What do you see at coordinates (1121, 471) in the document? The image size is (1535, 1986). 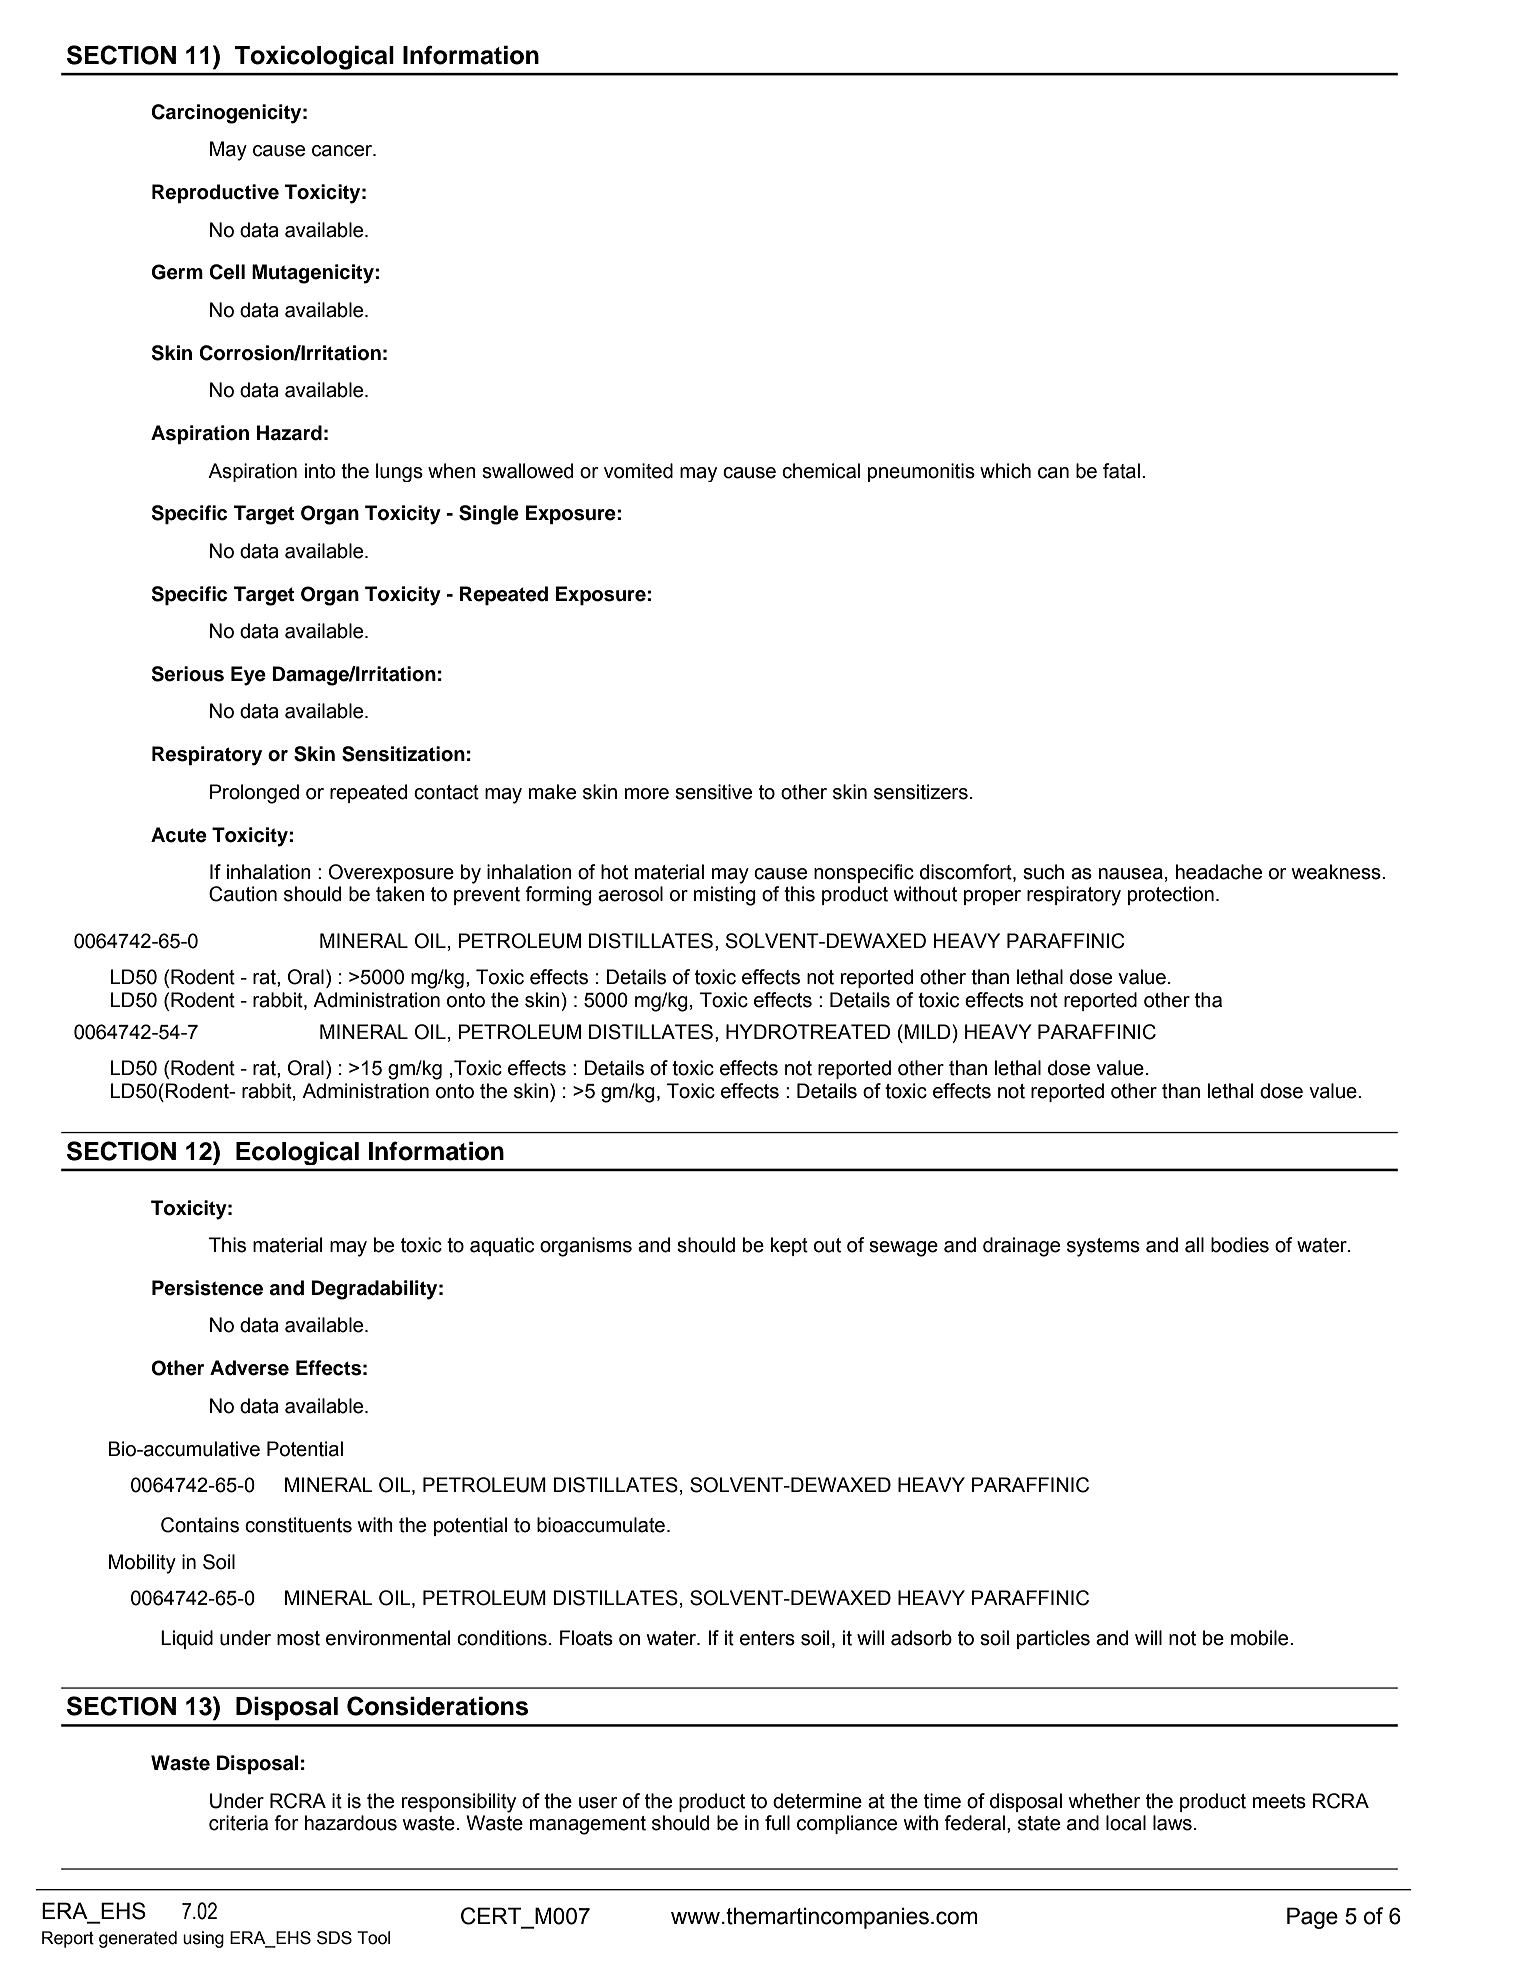 I see `fatal` at bounding box center [1121, 471].
